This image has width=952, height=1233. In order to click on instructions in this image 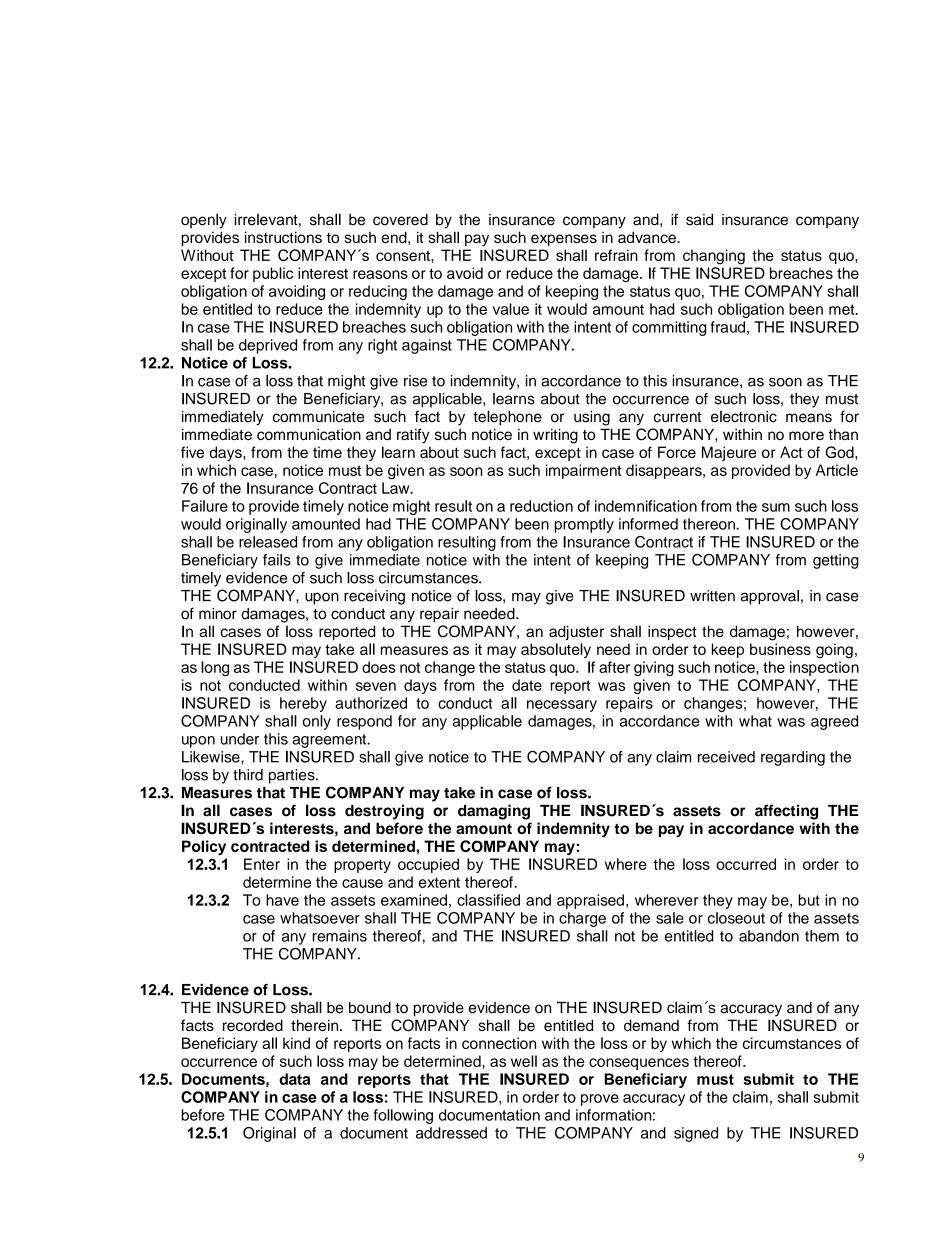, I will do `click(283, 237)`.
